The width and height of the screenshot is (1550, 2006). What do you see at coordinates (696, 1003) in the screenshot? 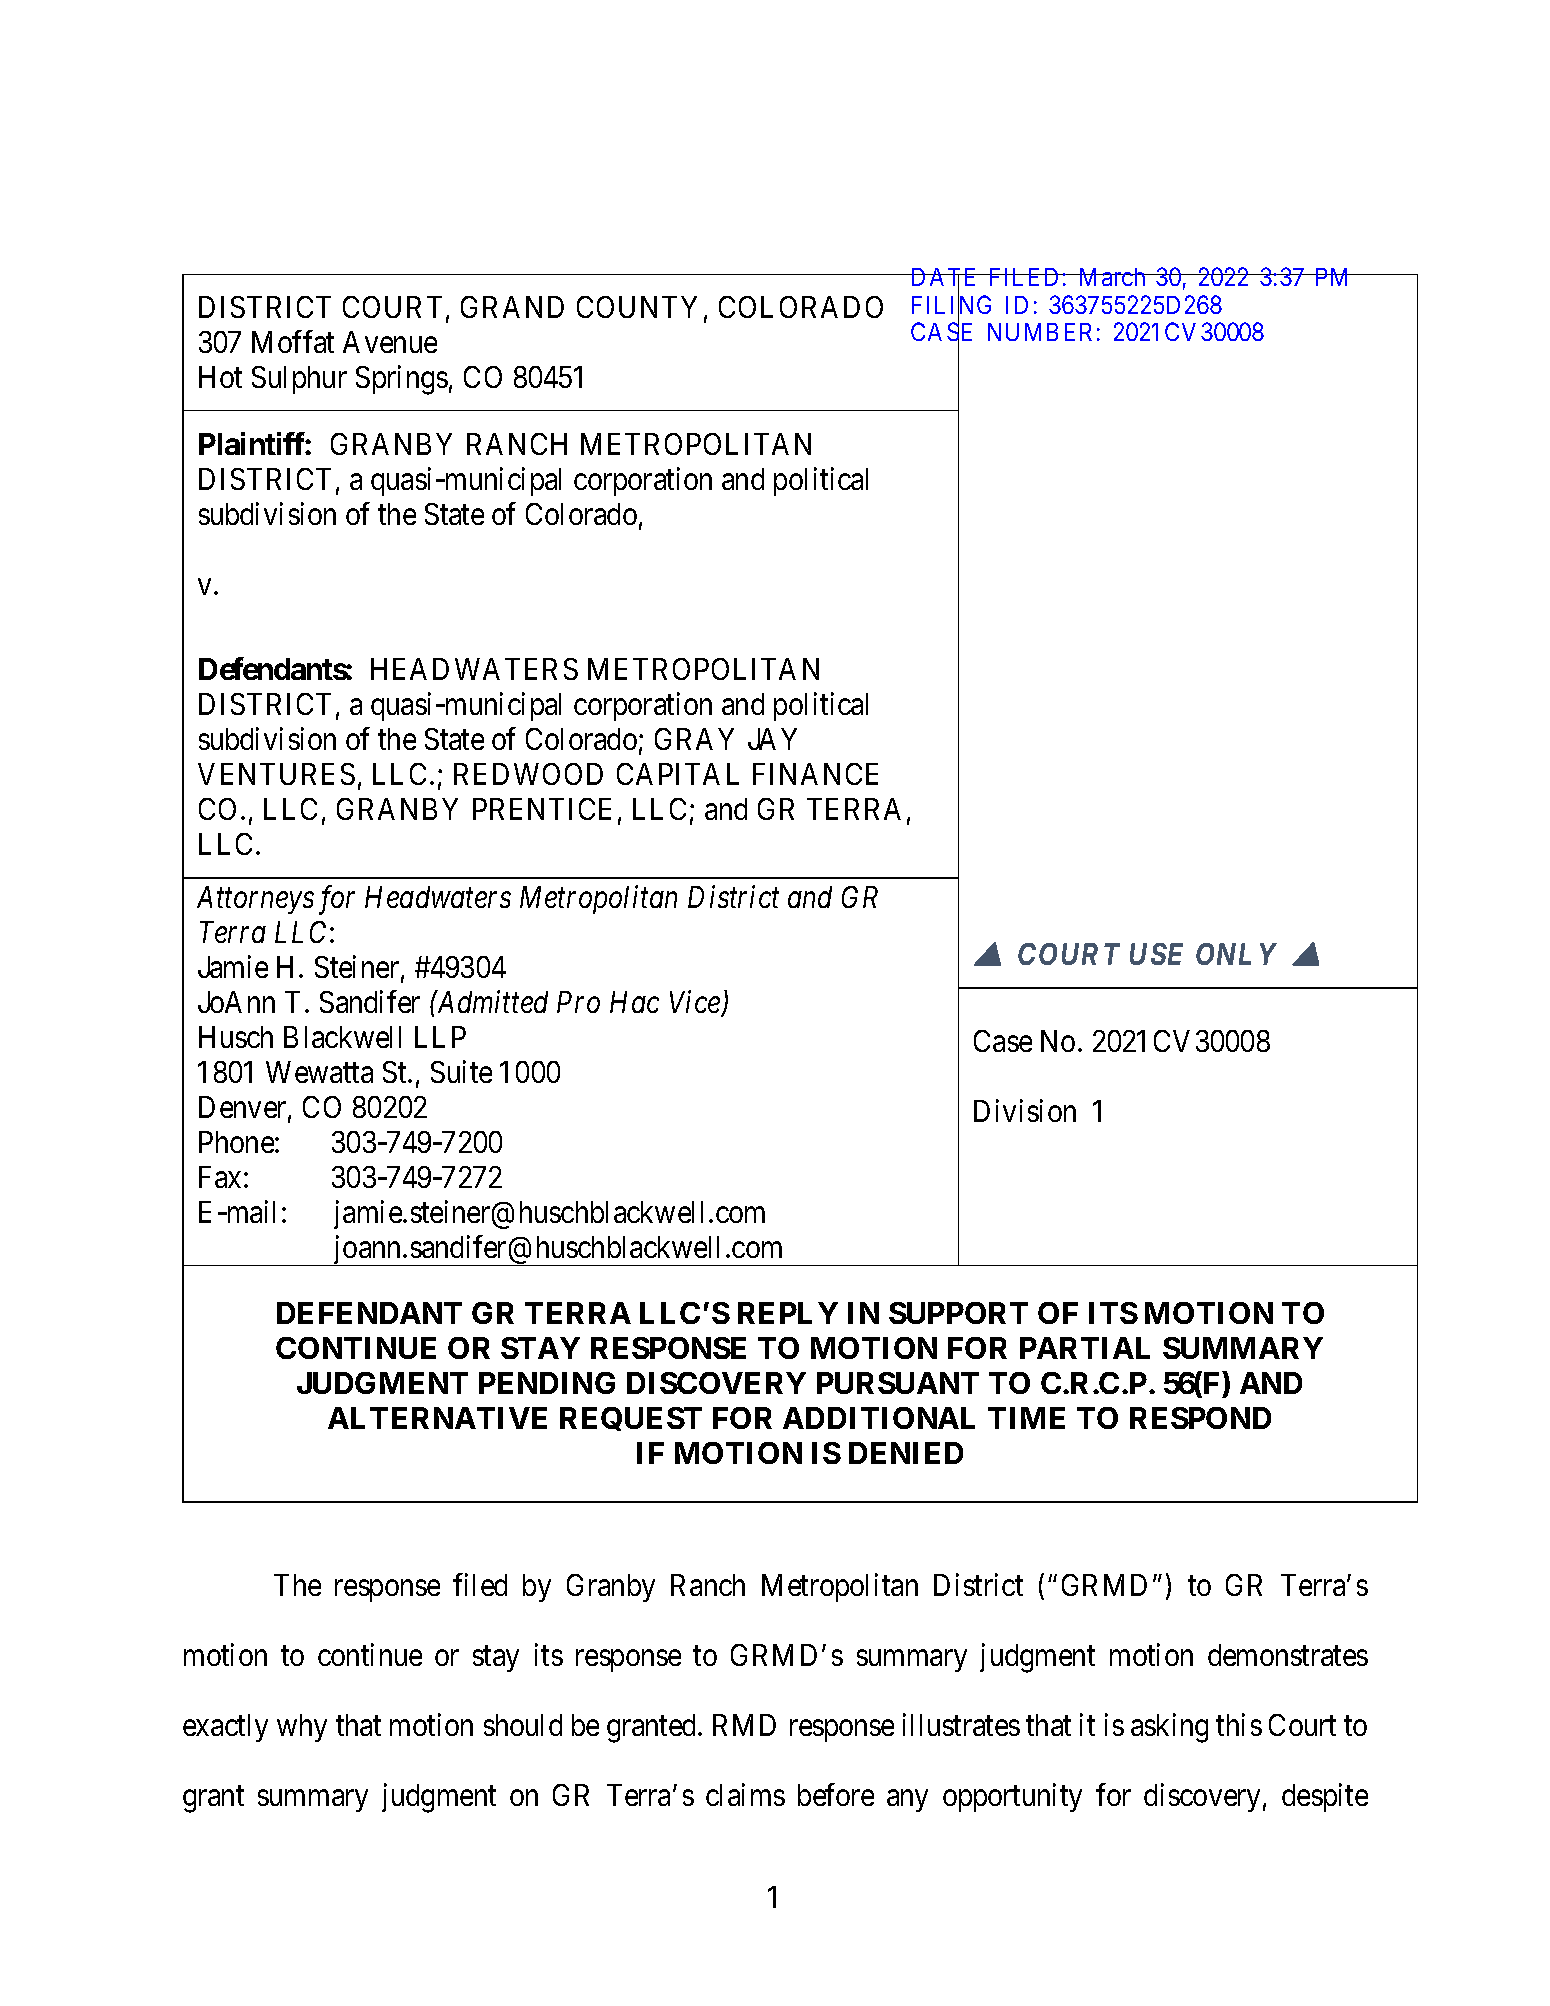
I see `Vice` at bounding box center [696, 1003].
